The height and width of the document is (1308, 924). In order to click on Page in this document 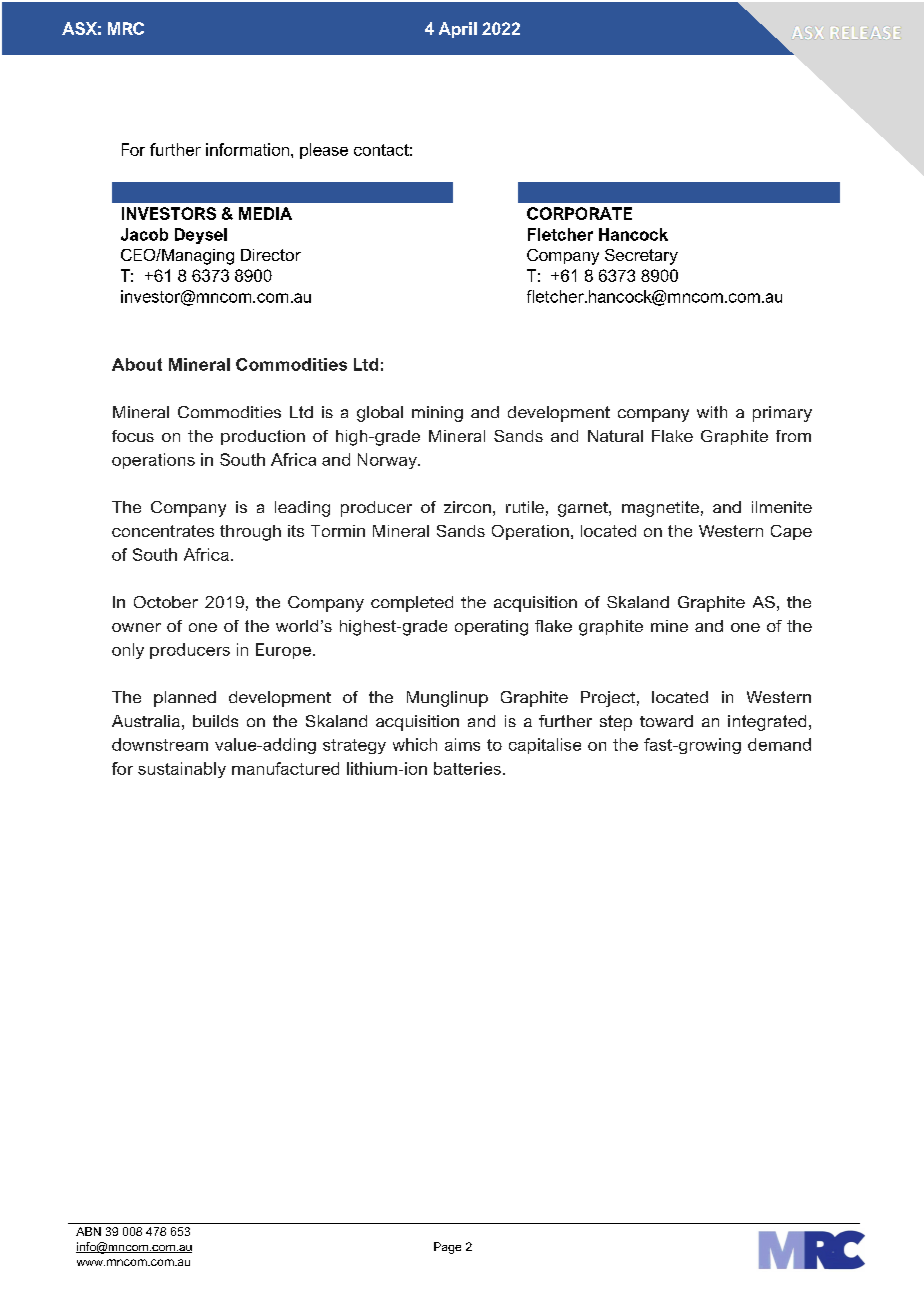, I will do `click(447, 1248)`.
